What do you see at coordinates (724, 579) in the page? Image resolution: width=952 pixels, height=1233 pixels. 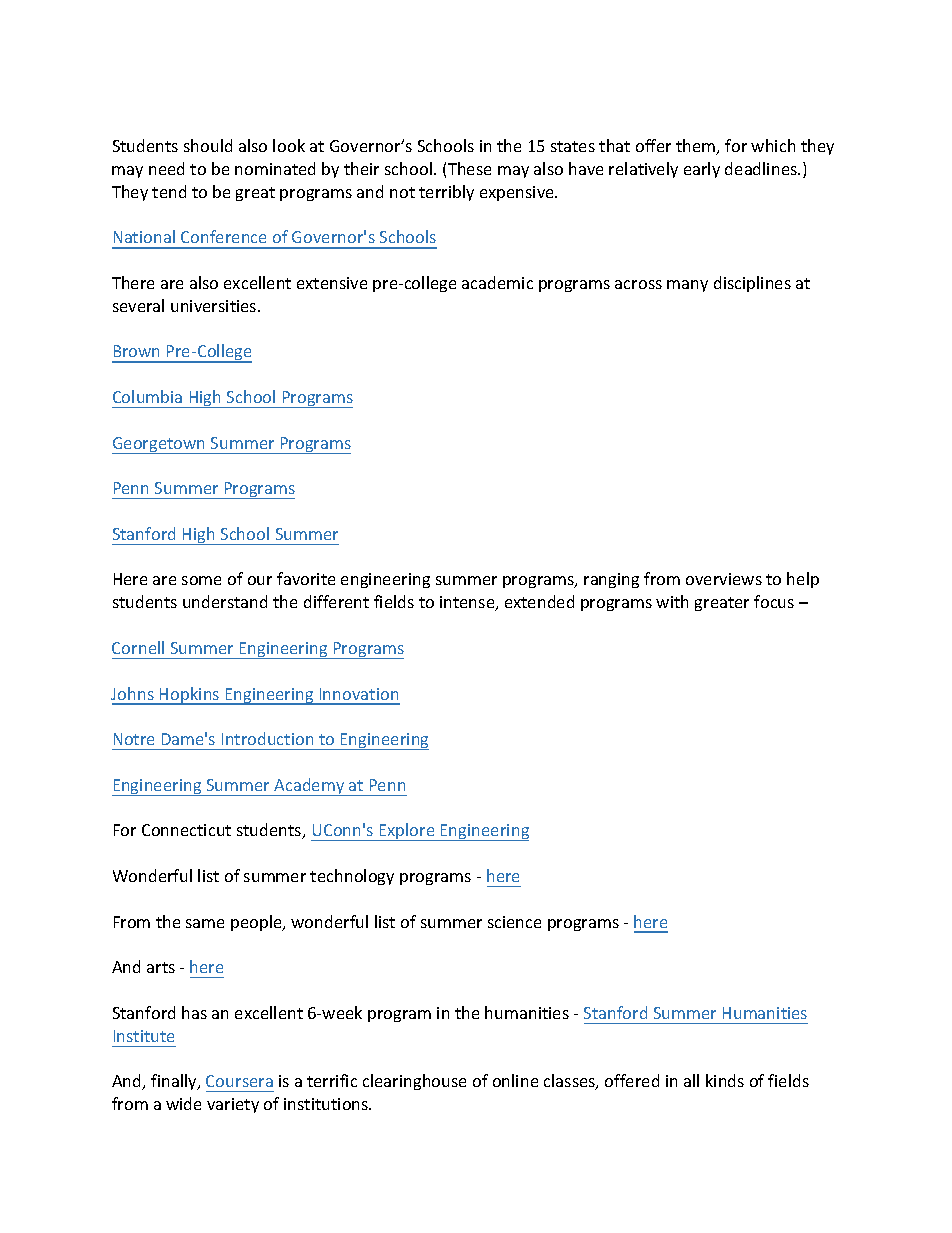 I see `overviews` at bounding box center [724, 579].
